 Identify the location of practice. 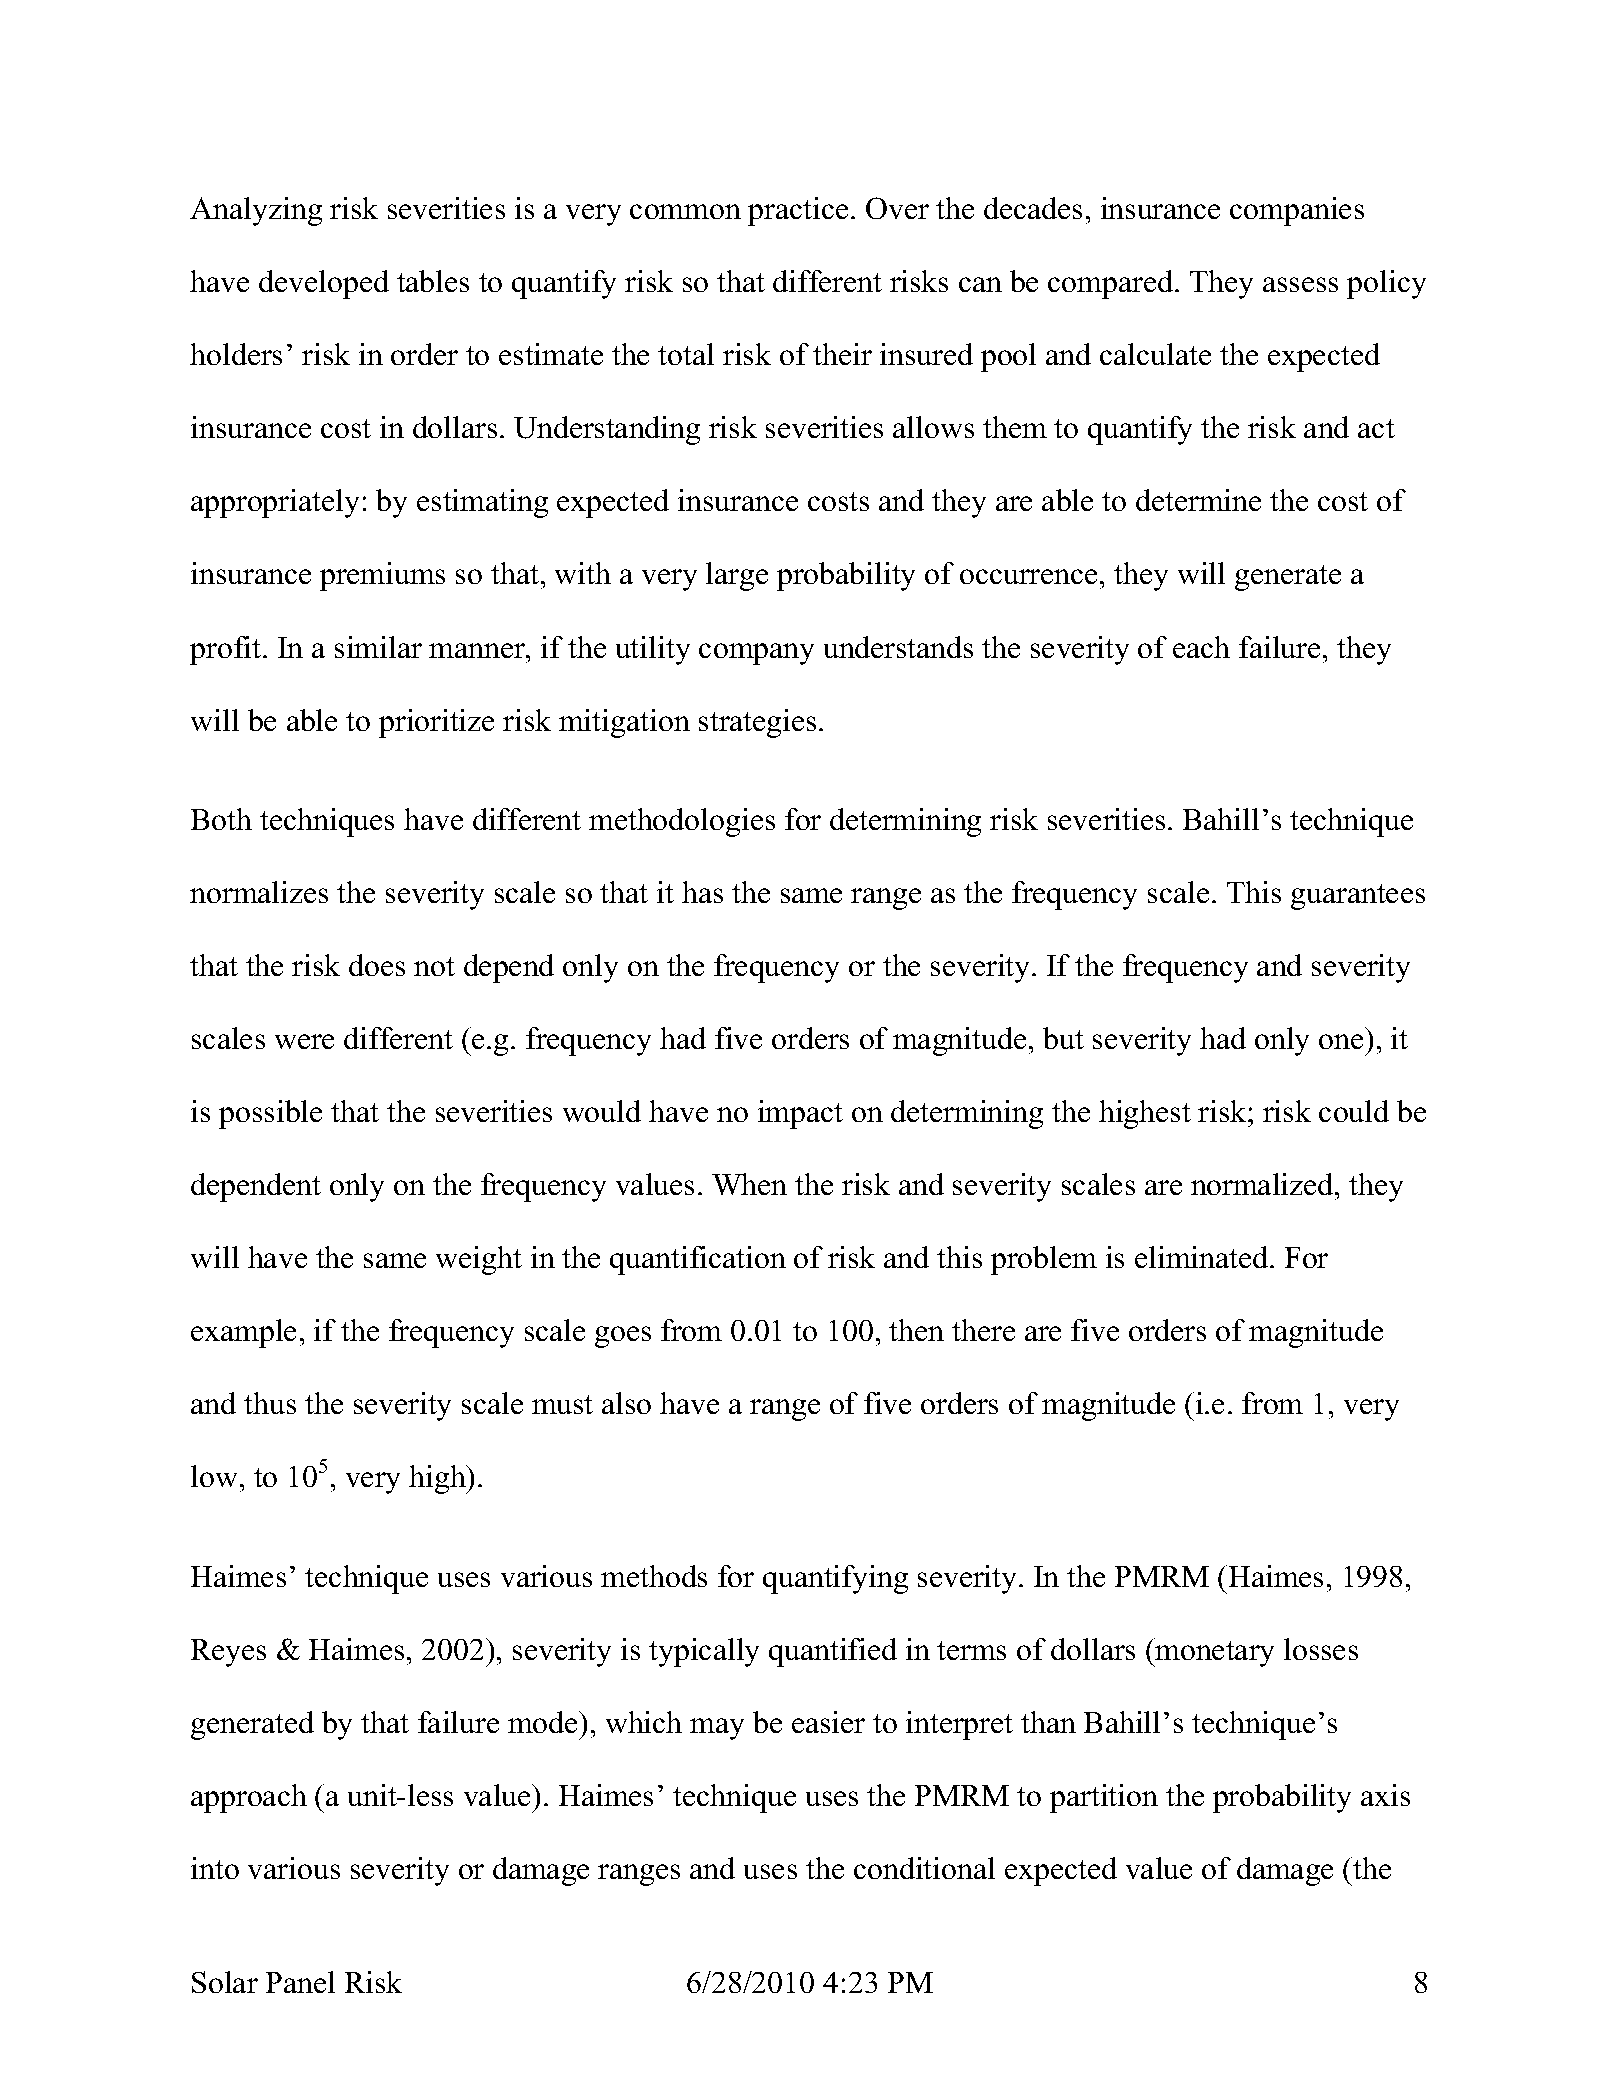
(798, 211).
